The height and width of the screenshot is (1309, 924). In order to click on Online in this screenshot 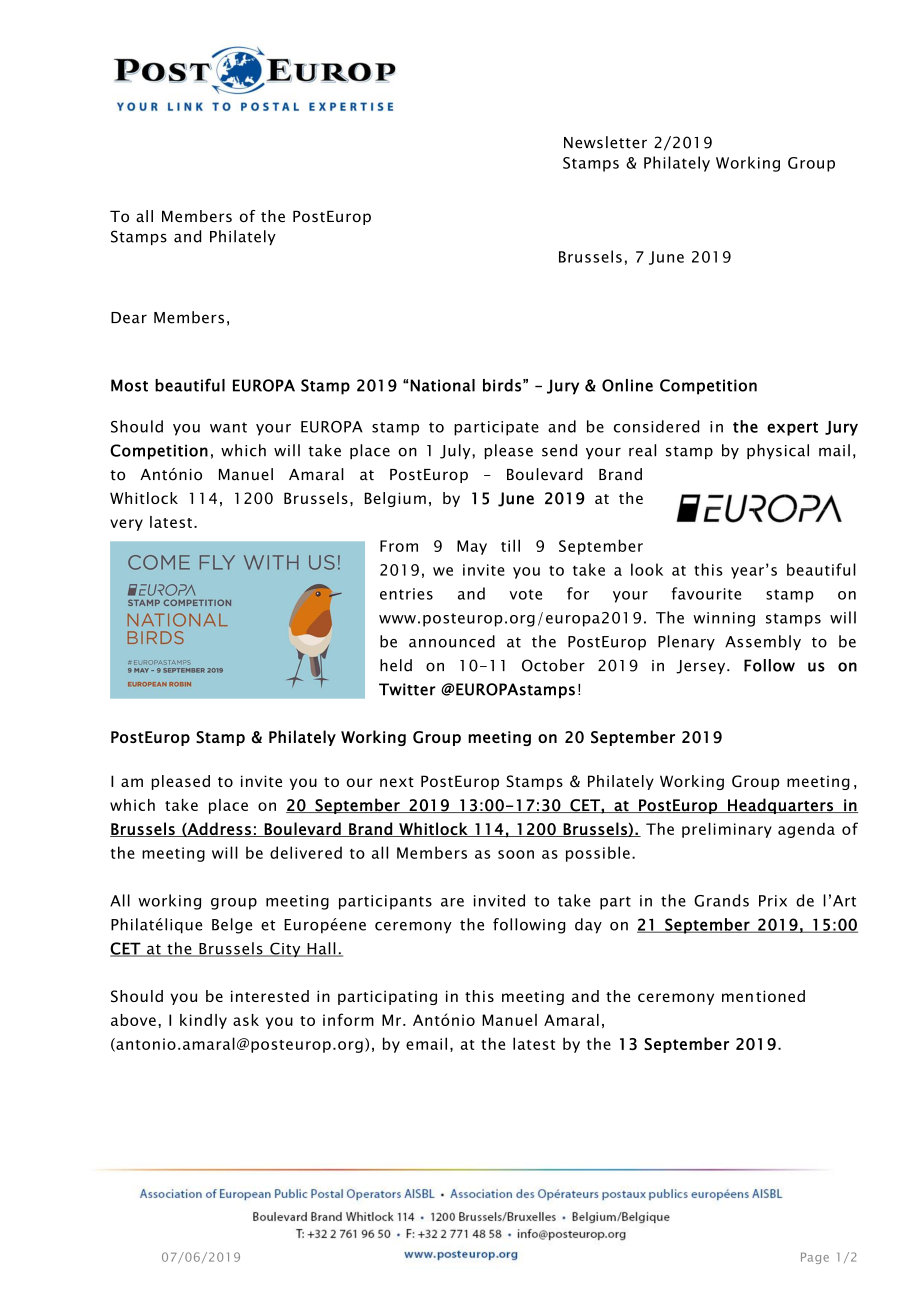, I will do `click(627, 385)`.
